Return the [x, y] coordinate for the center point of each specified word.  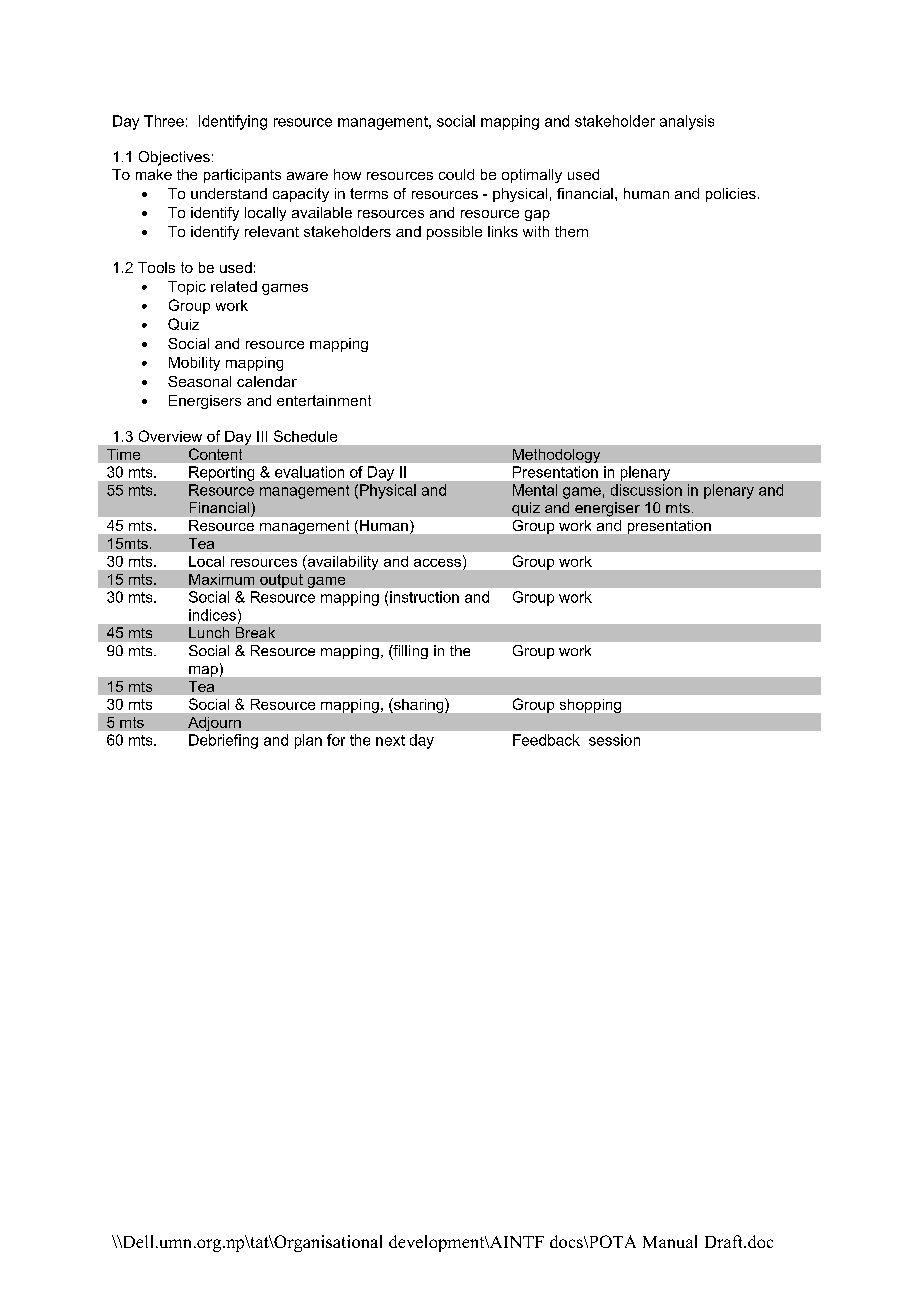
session [614, 740]
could [456, 174]
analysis [687, 122]
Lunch [209, 632]
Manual [670, 1241]
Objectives [174, 158]
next [390, 740]
